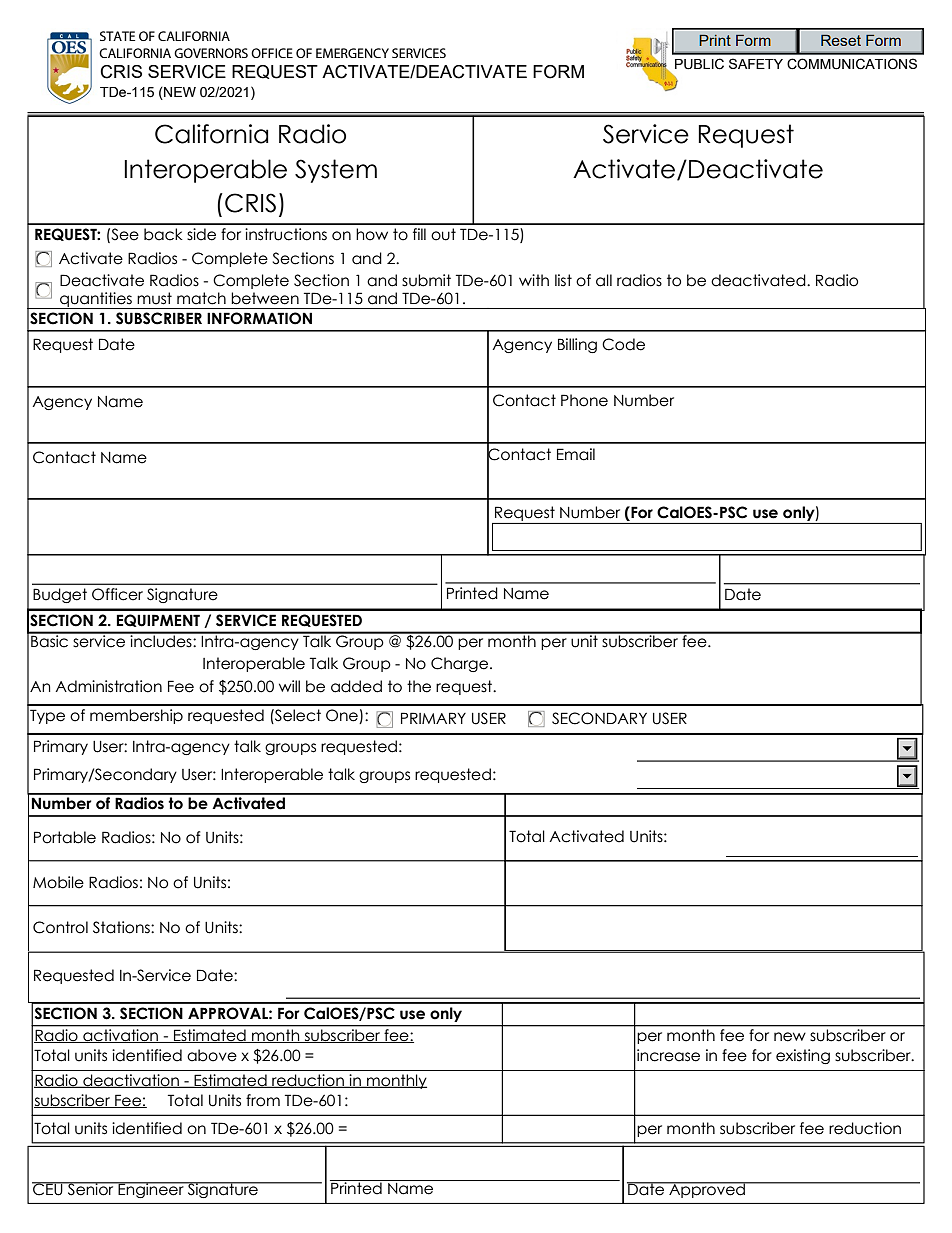  Describe the element at coordinates (426, 280) in the screenshot. I see `submit` at that location.
